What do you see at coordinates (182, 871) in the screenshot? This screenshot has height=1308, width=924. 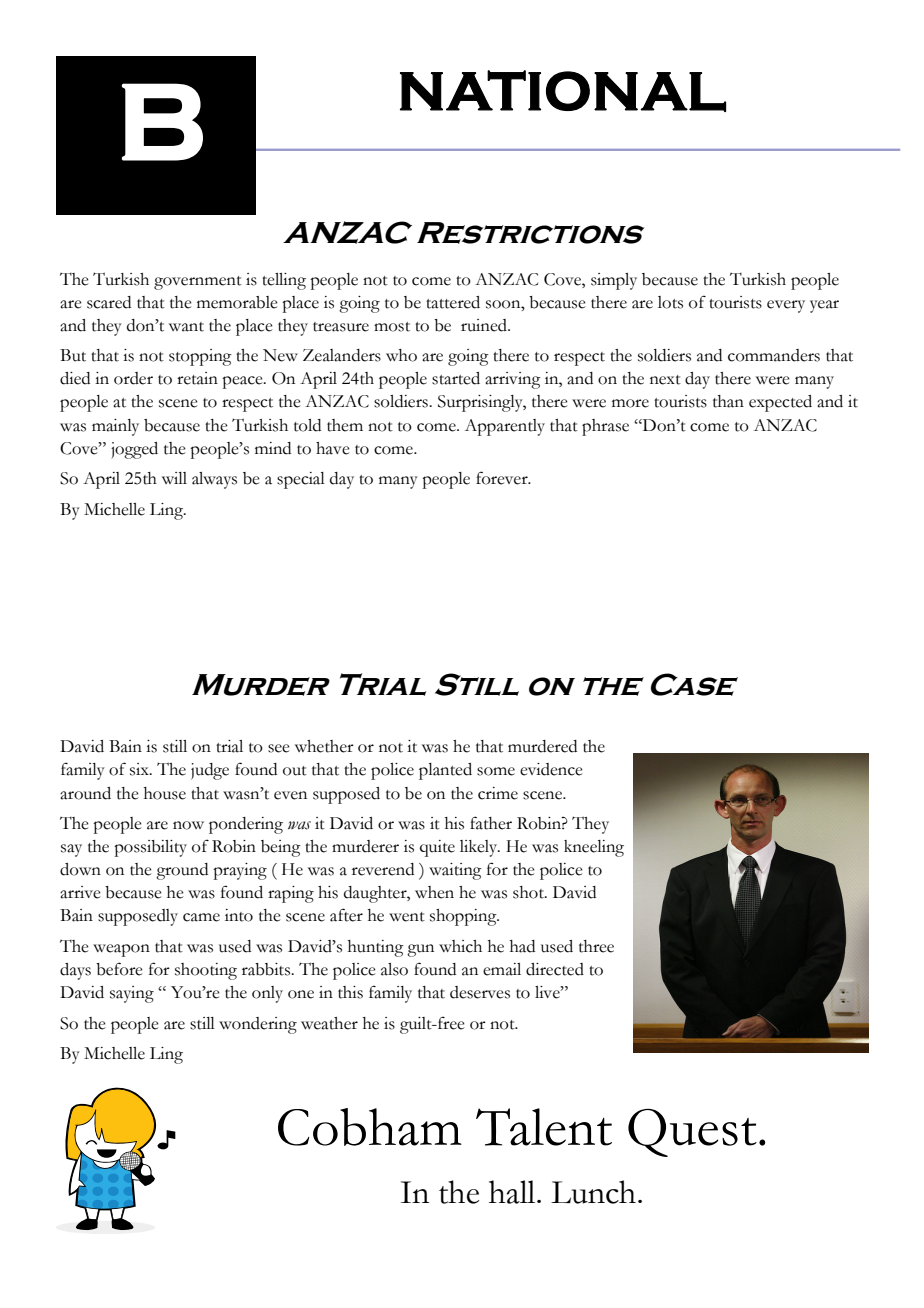 I see `ground` at bounding box center [182, 871].
